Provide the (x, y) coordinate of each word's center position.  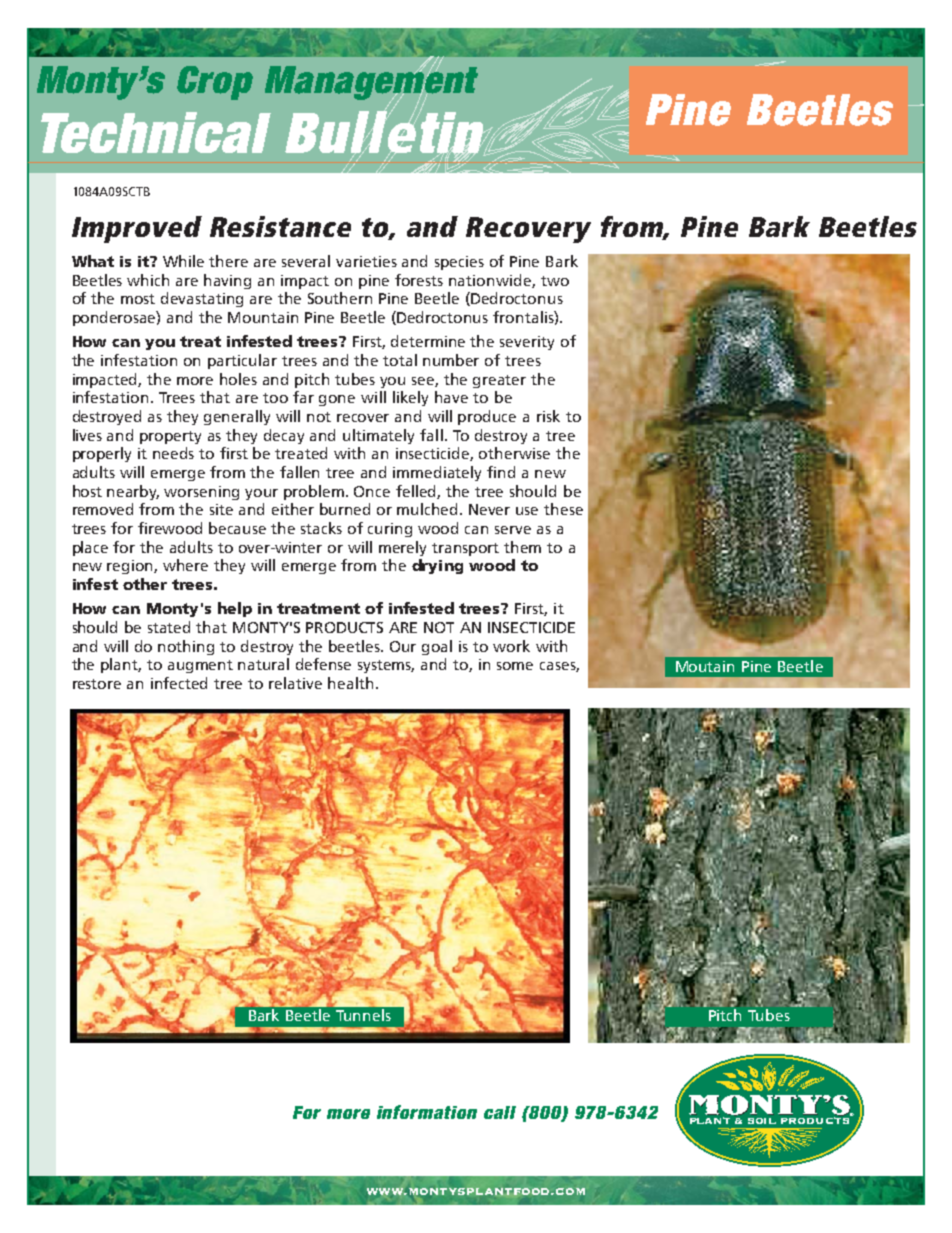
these (563, 509)
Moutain (705, 666)
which (148, 280)
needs (173, 453)
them (522, 547)
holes (238, 379)
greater (499, 381)
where (185, 565)
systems (386, 666)
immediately (437, 473)
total (400, 360)
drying (437, 566)
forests (419, 280)
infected (179, 683)
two (555, 281)
